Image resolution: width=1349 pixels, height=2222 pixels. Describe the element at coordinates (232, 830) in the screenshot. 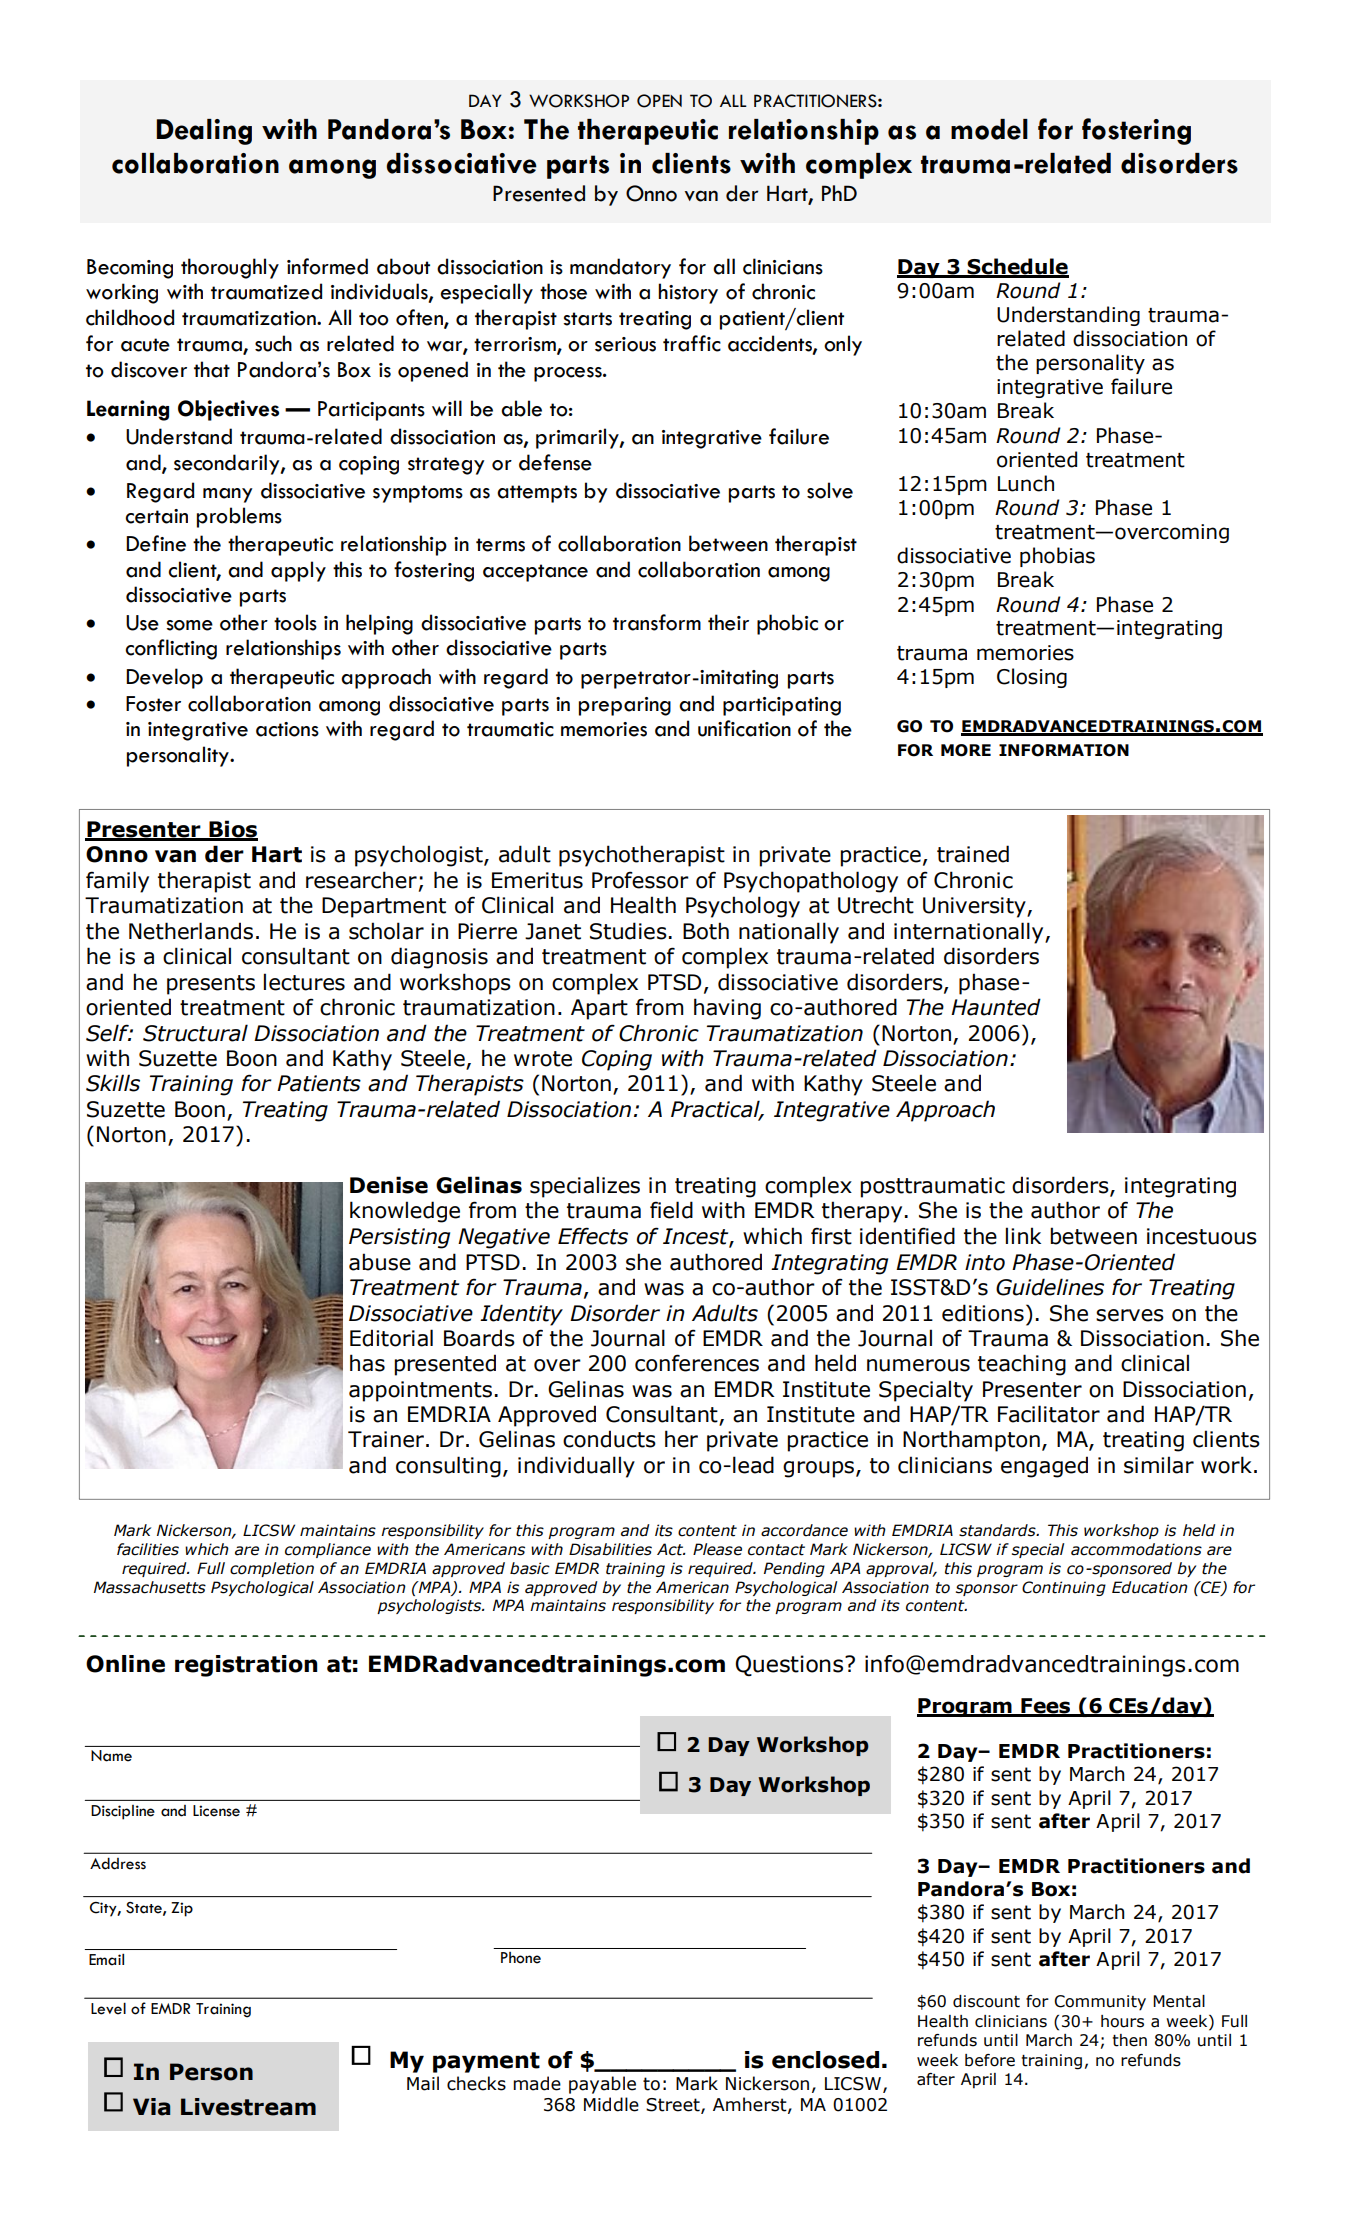

I see `Bios` at that location.
